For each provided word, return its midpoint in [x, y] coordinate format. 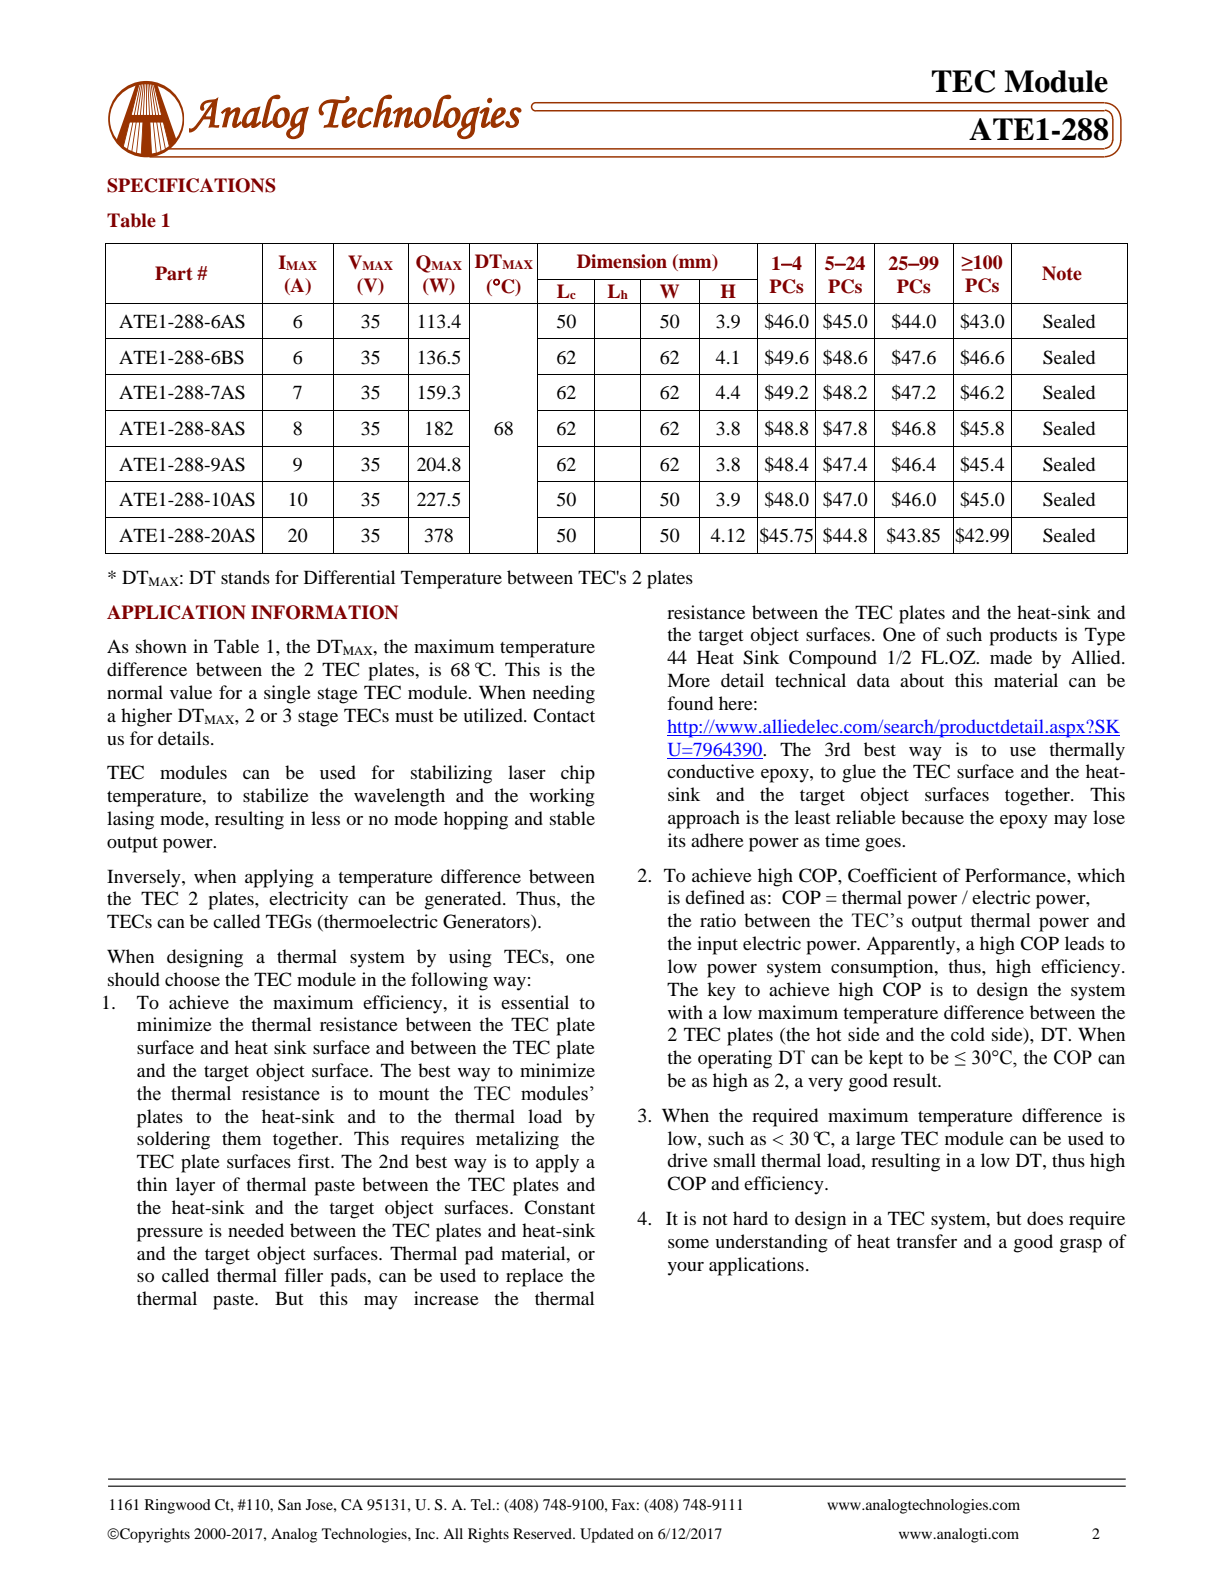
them [241, 1138]
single [287, 694]
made [1011, 657]
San [289, 1505]
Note [1062, 273]
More [688, 680]
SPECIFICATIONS [191, 185]
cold [968, 1034]
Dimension [622, 261]
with [685, 1012]
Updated [607, 1535]
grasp [1081, 1246]
